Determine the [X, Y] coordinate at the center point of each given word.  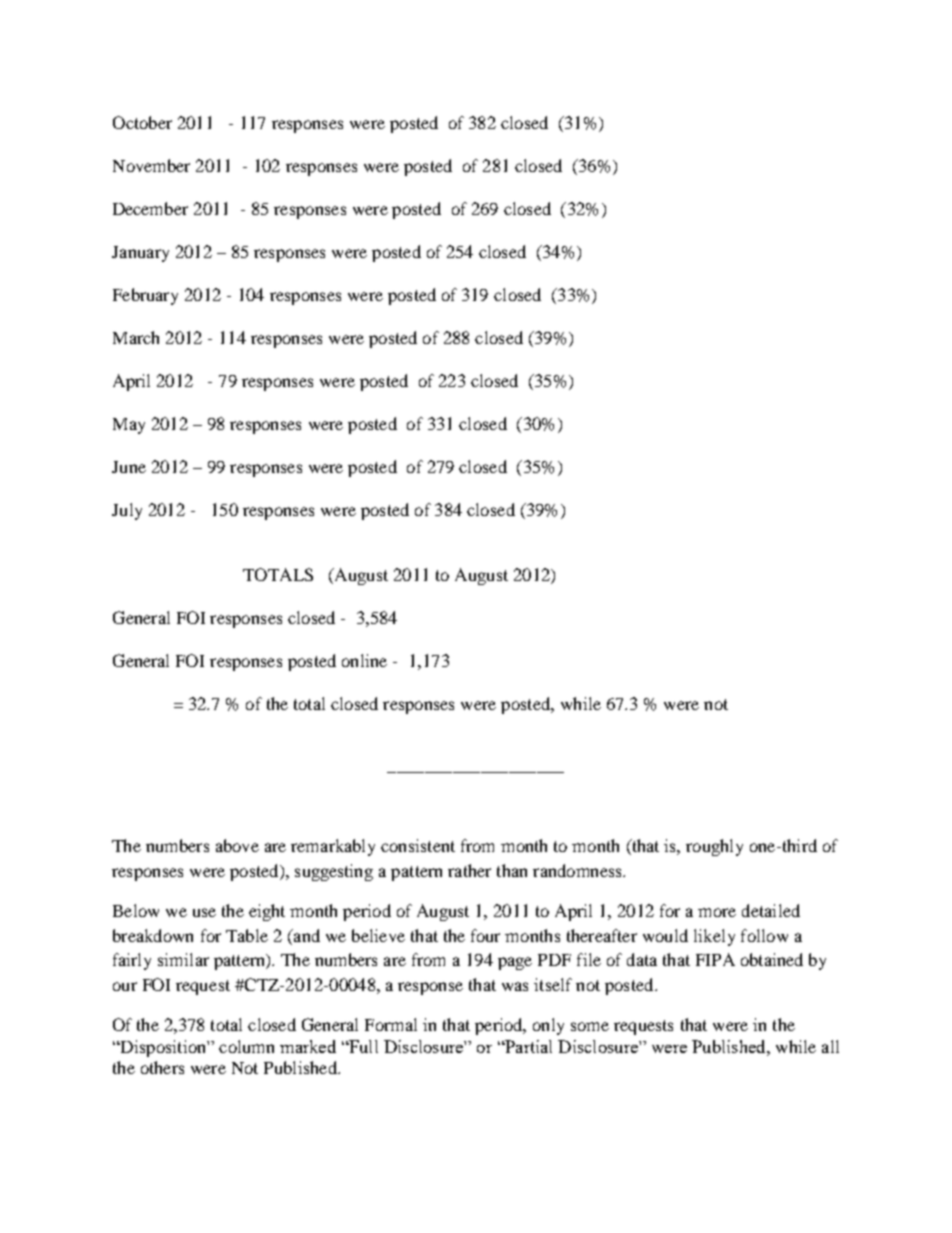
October [142, 122]
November [151, 165]
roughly [714, 847]
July [127, 511]
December [150, 208]
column [246, 1046]
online [364, 660]
